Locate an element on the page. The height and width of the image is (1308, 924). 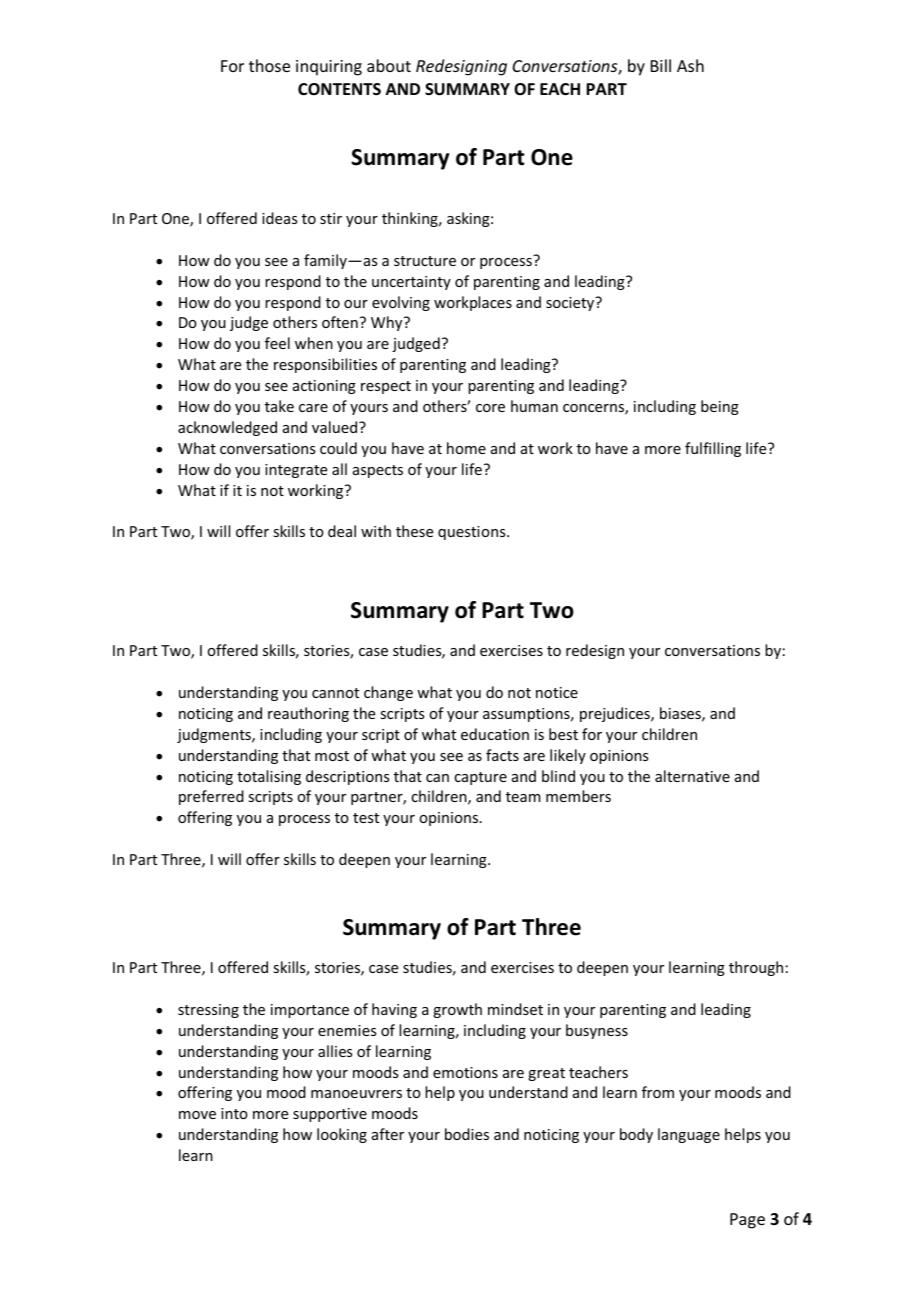
bodies is located at coordinates (467, 1134).
